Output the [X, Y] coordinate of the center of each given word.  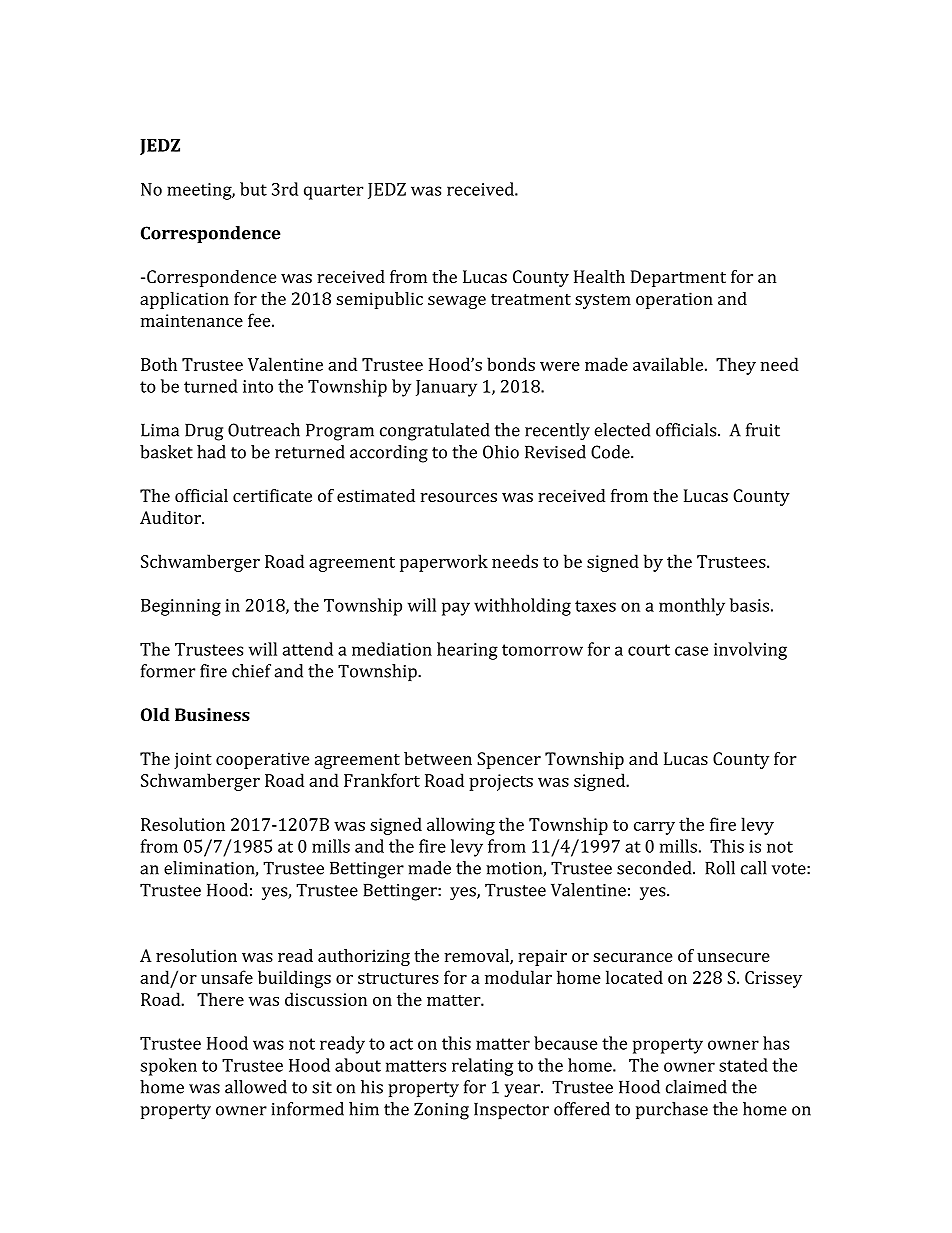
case [691, 651]
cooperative [262, 760]
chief [251, 671]
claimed [696, 1087]
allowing [461, 826]
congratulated [435, 432]
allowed [256, 1087]
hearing [467, 651]
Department [678, 278]
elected [622, 430]
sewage [457, 302]
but [253, 189]
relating [482, 1067]
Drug [204, 432]
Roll [720, 868]
